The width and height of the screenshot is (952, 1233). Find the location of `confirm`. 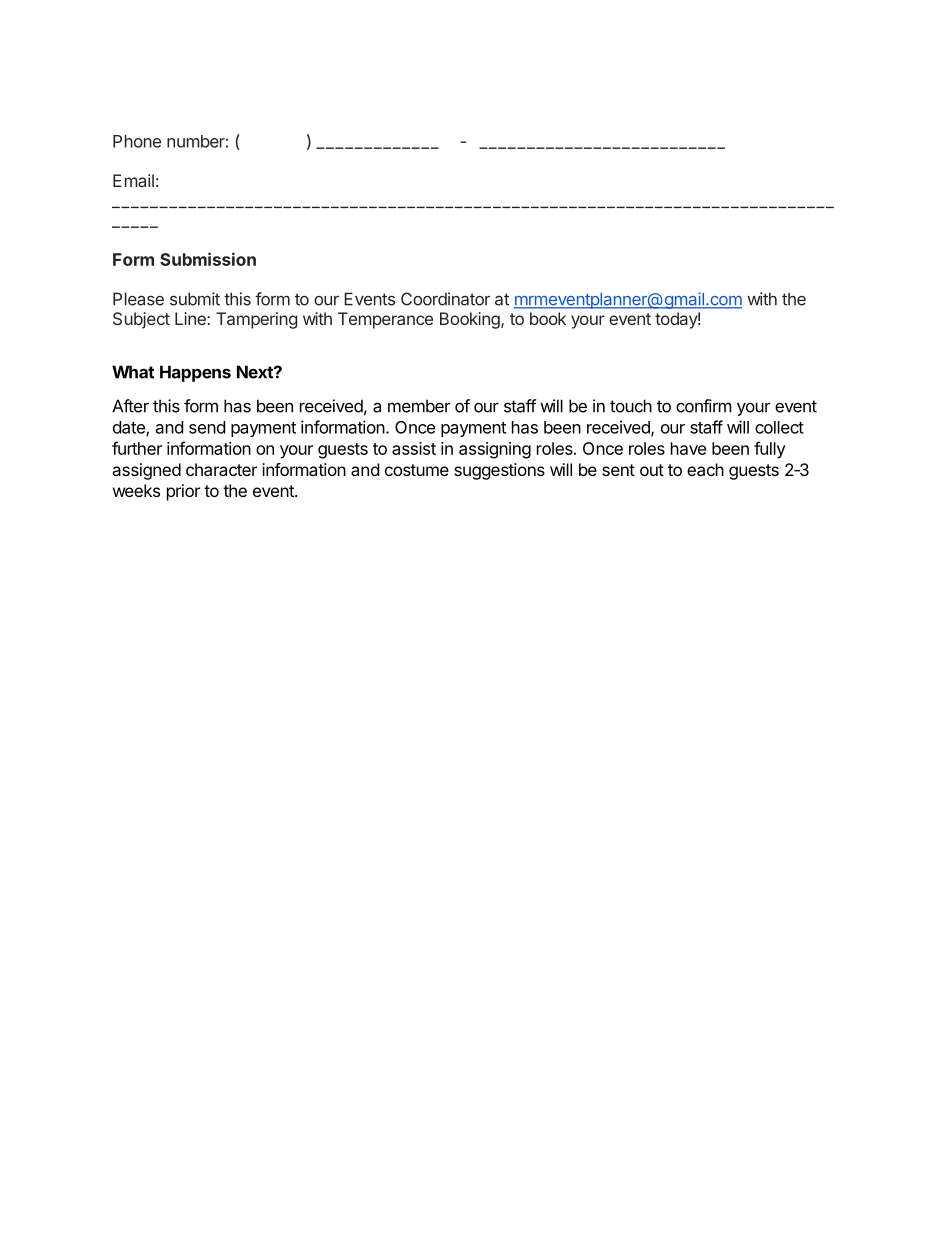

confirm is located at coordinates (704, 406).
